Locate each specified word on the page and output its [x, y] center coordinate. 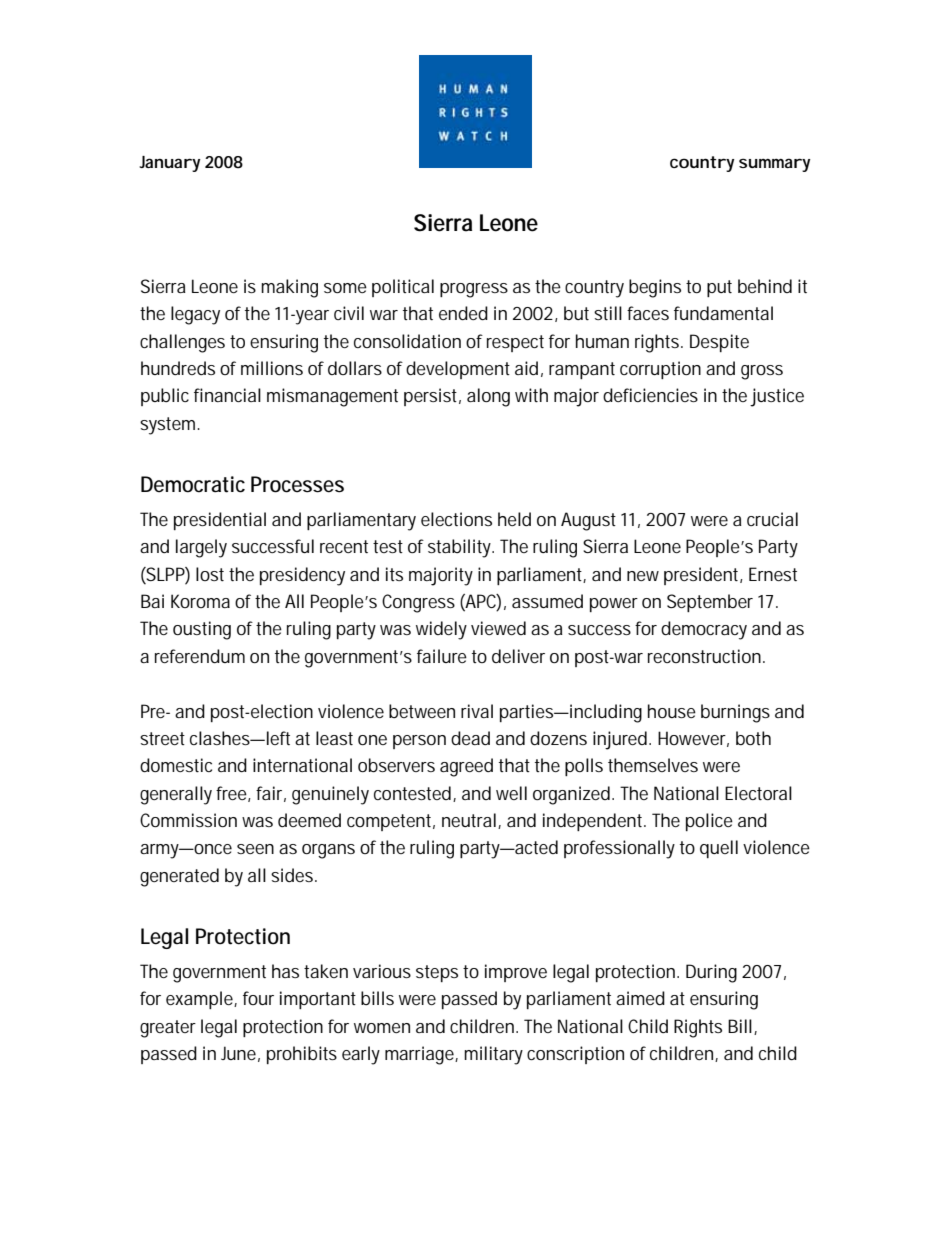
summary [774, 165]
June [238, 1053]
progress [474, 290]
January [169, 164]
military [493, 1055]
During [711, 973]
